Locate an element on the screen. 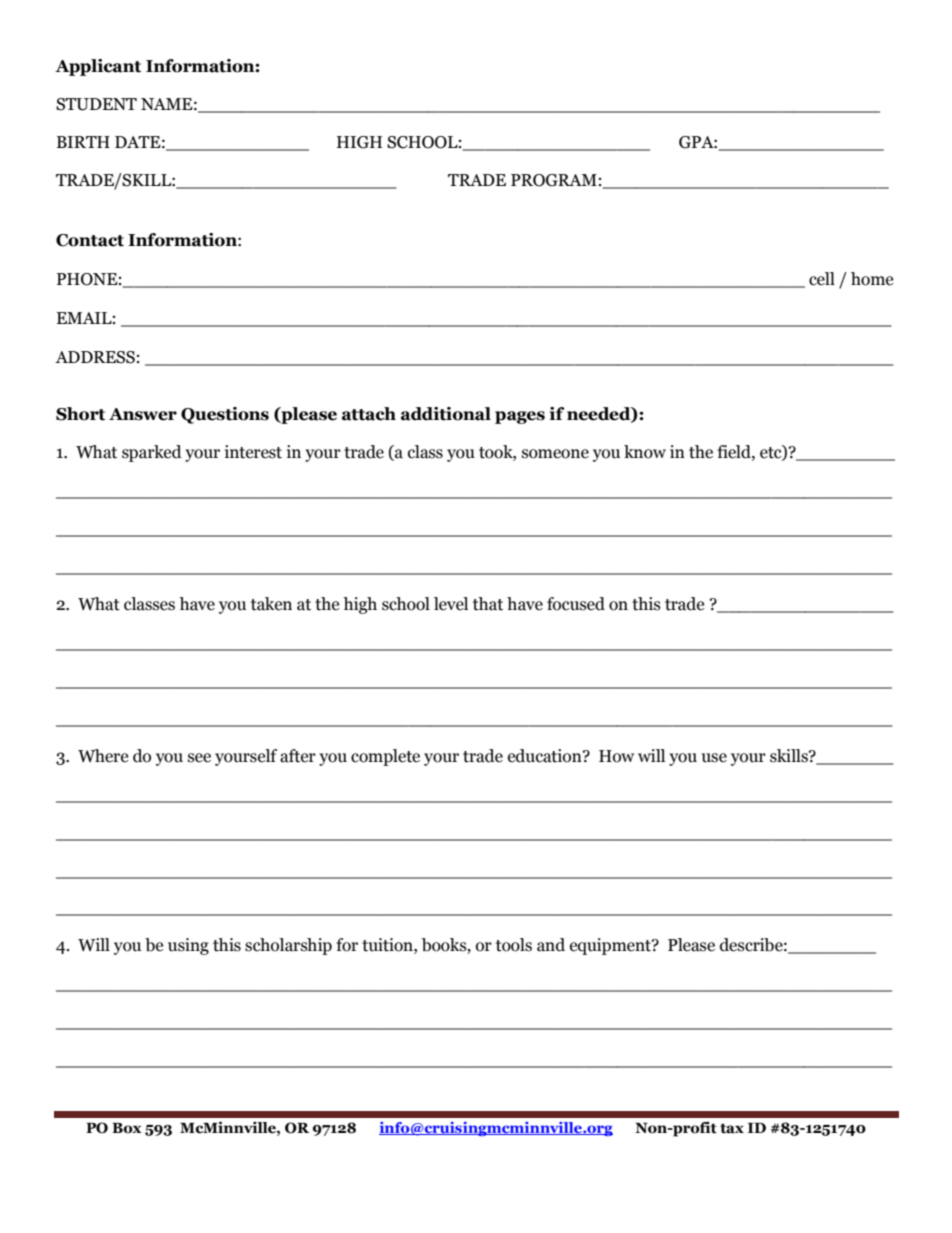 The width and height of the screenshot is (952, 1233). and is located at coordinates (551, 945).
